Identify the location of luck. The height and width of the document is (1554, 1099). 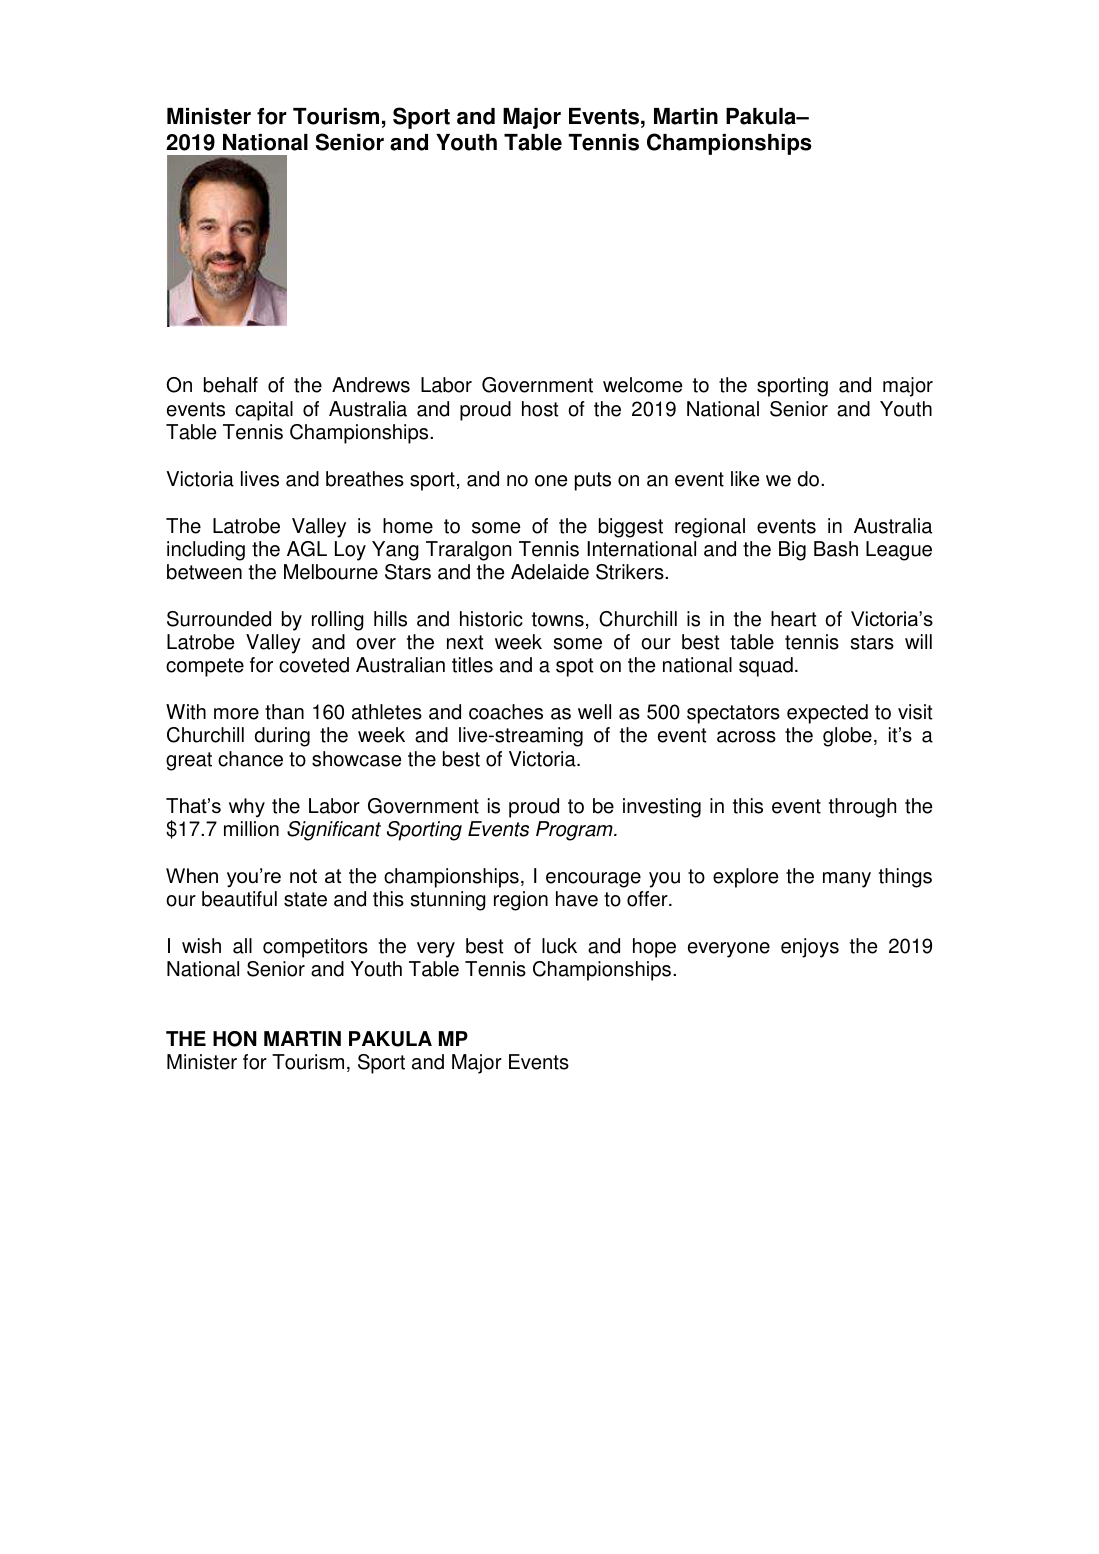
(559, 946).
